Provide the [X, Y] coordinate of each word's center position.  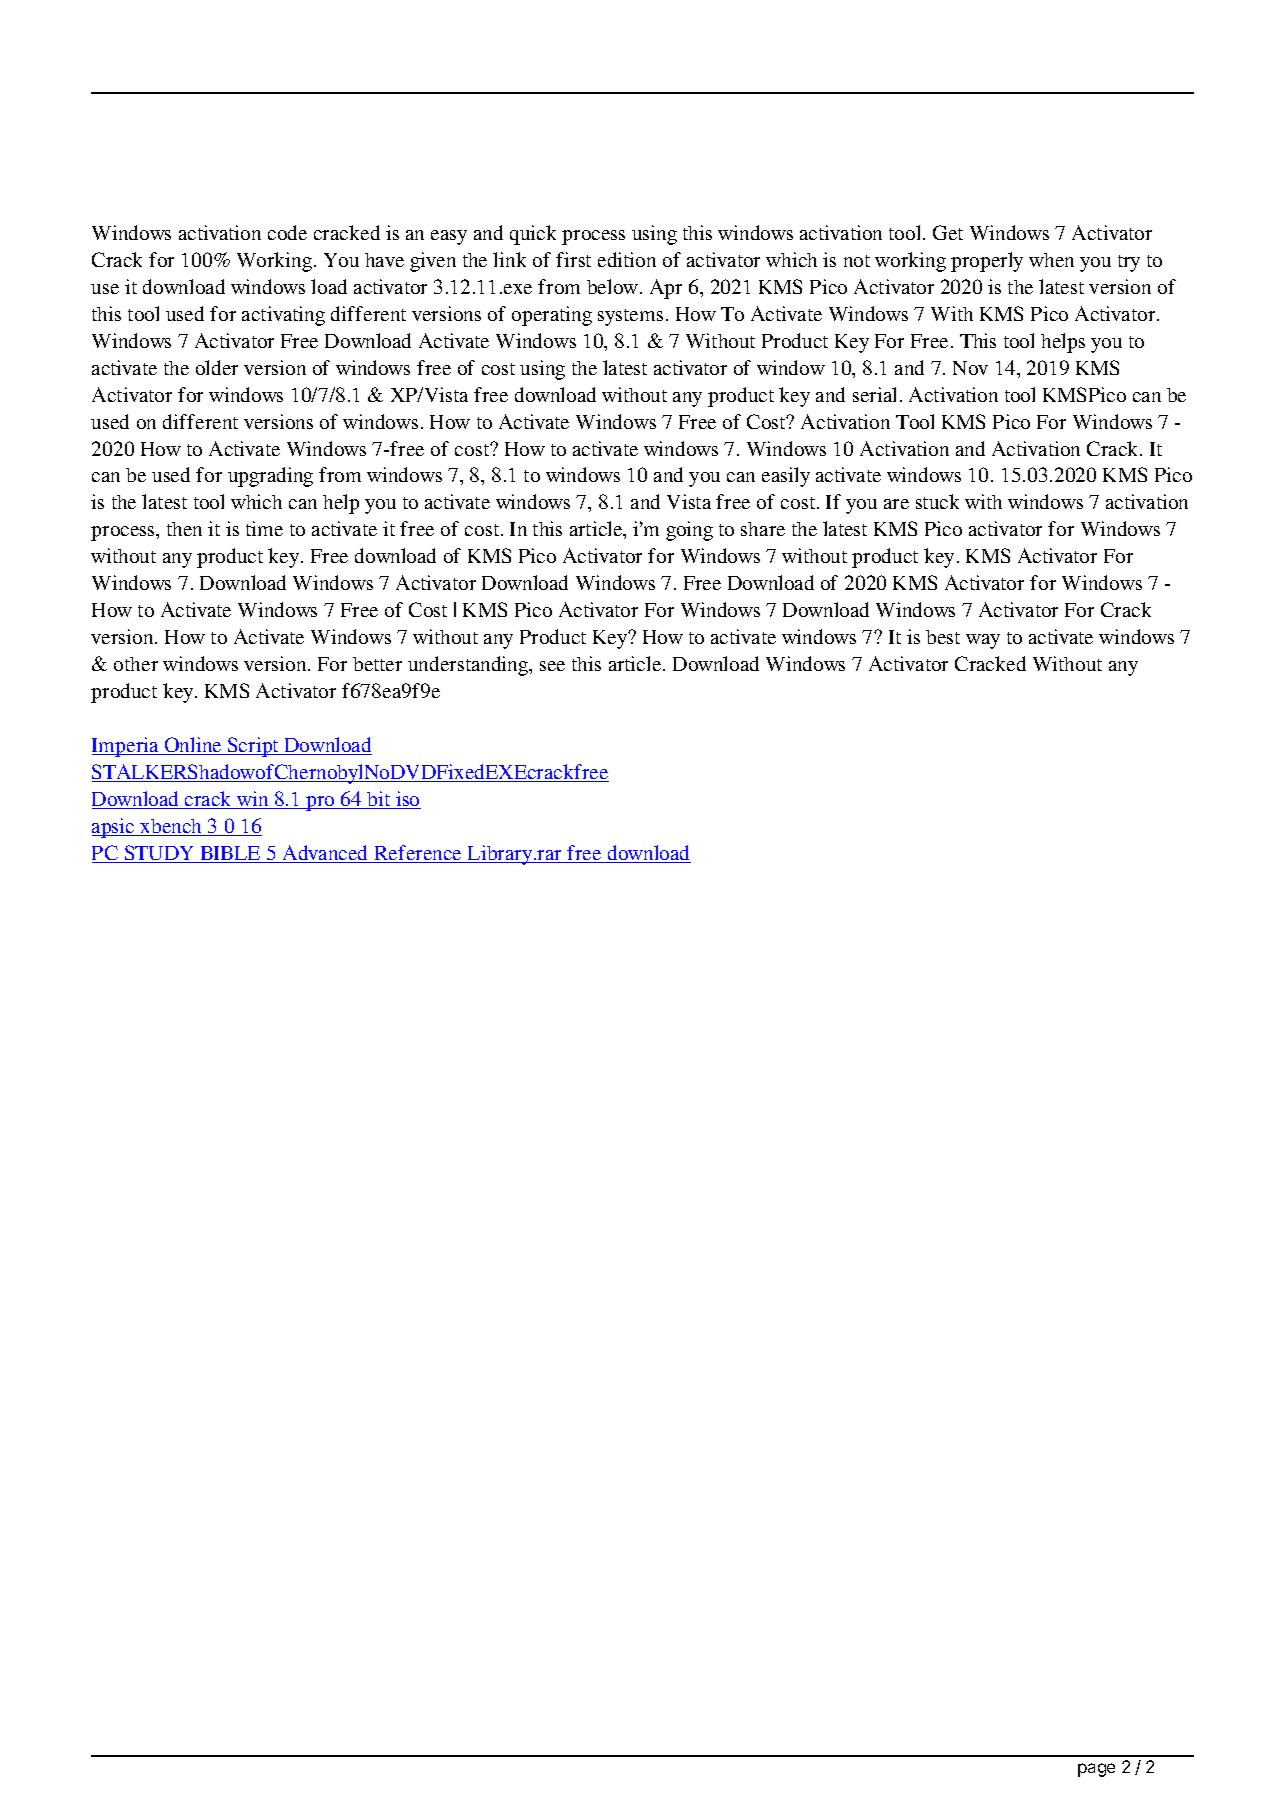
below [614, 286]
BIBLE [230, 854]
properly [987, 262]
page [1096, 1770]
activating [283, 316]
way [983, 641]
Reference [418, 854]
